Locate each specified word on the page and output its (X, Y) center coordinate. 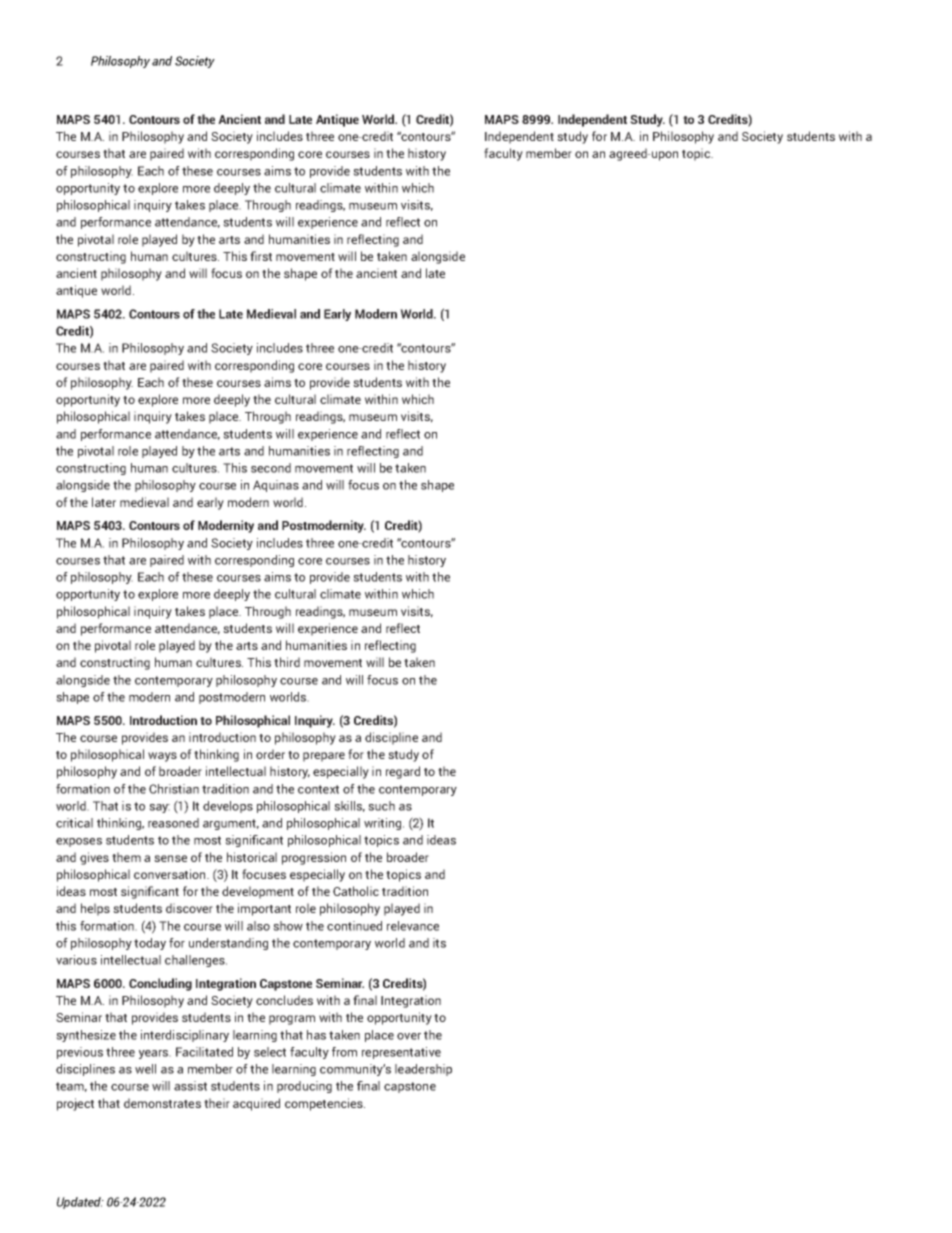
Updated (80, 1203)
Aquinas (276, 486)
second (271, 468)
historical (252, 857)
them (126, 857)
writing (384, 824)
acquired (256, 1104)
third (287, 662)
